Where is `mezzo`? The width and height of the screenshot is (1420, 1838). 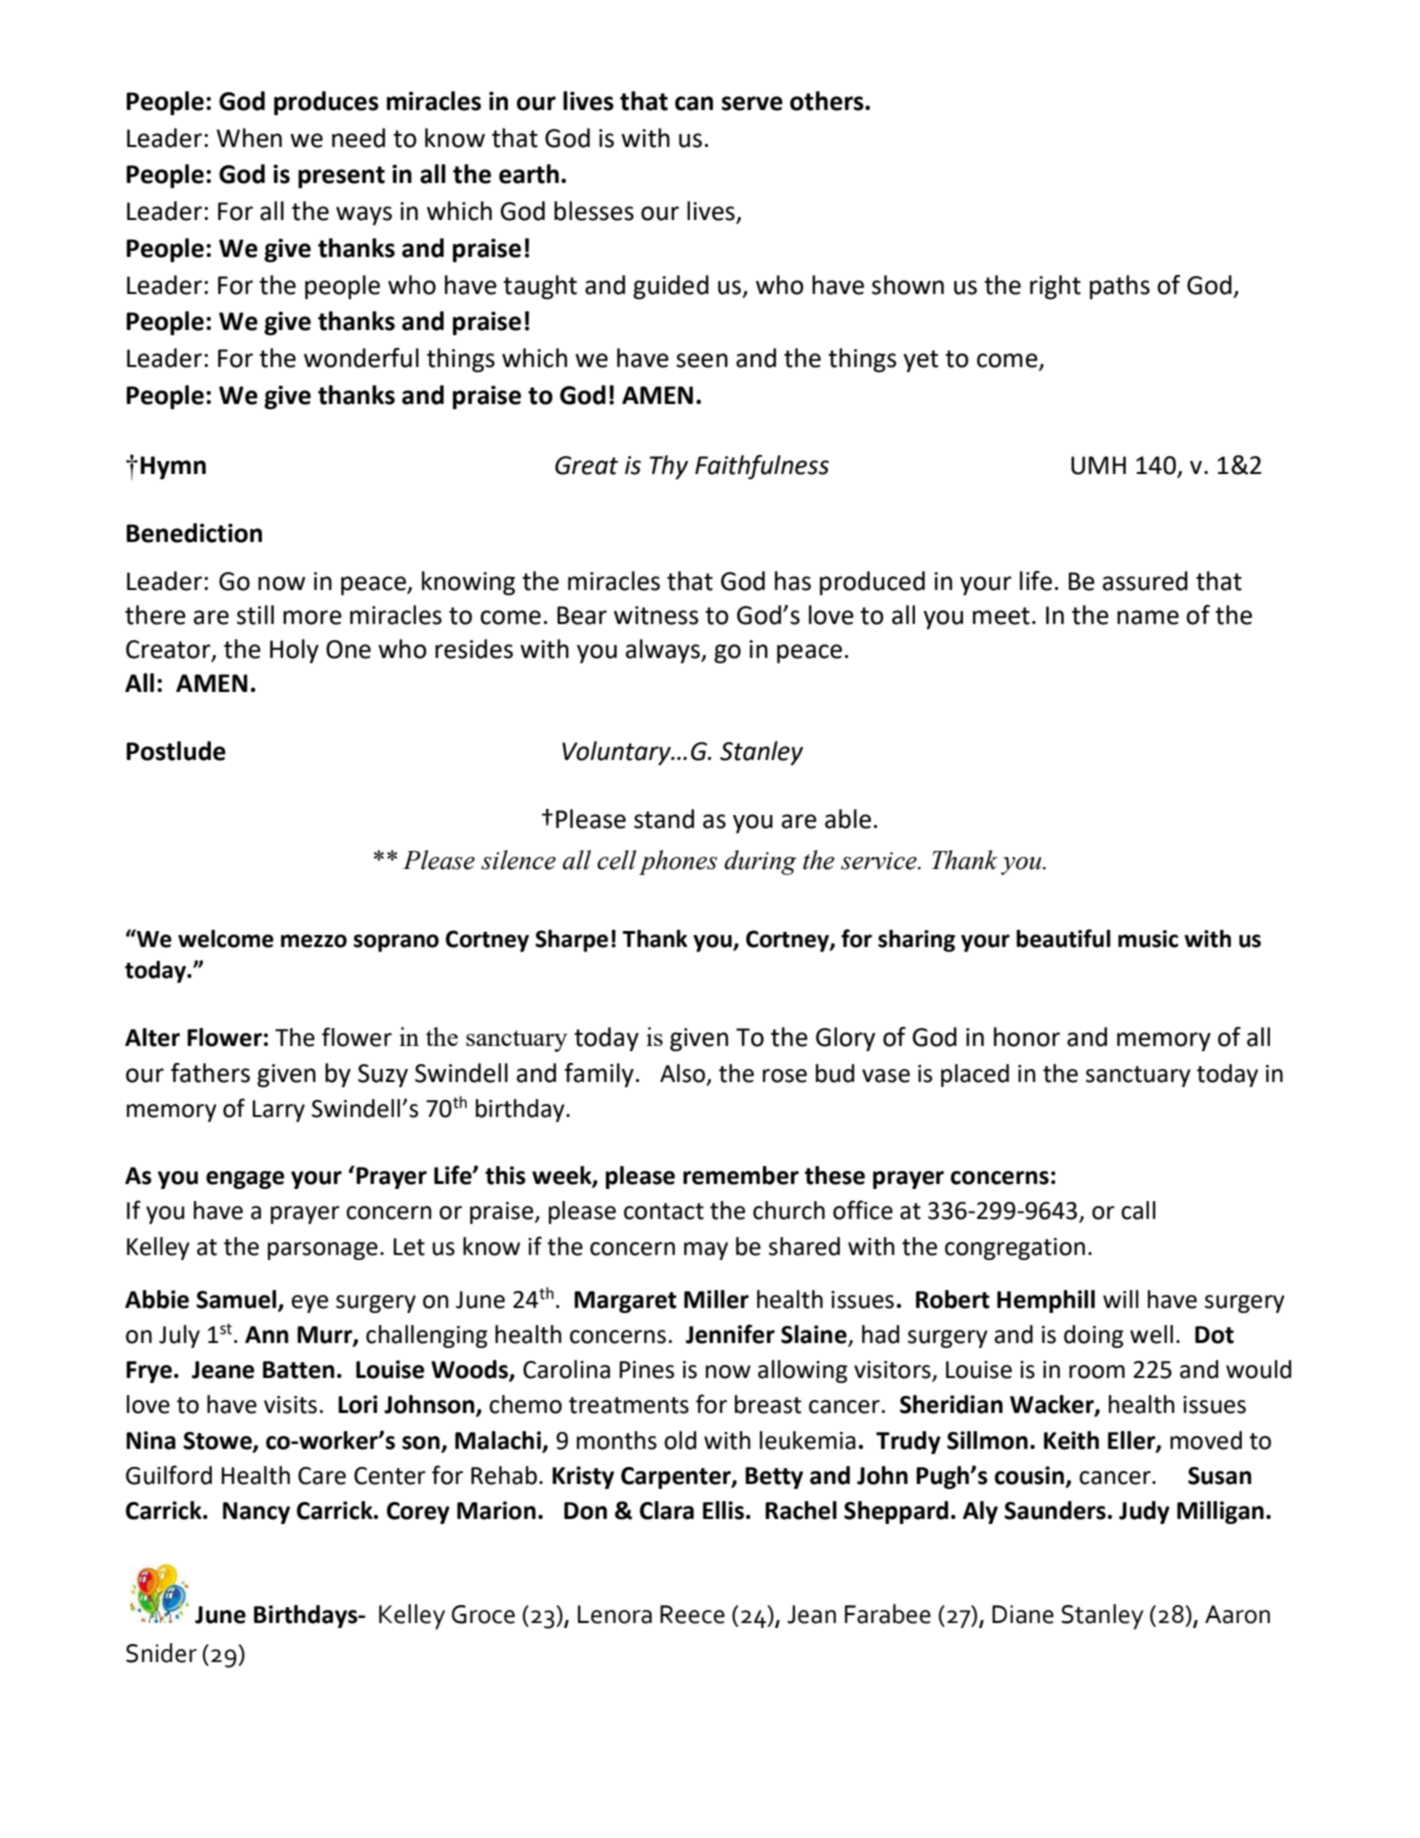 mezzo is located at coordinates (314, 941).
